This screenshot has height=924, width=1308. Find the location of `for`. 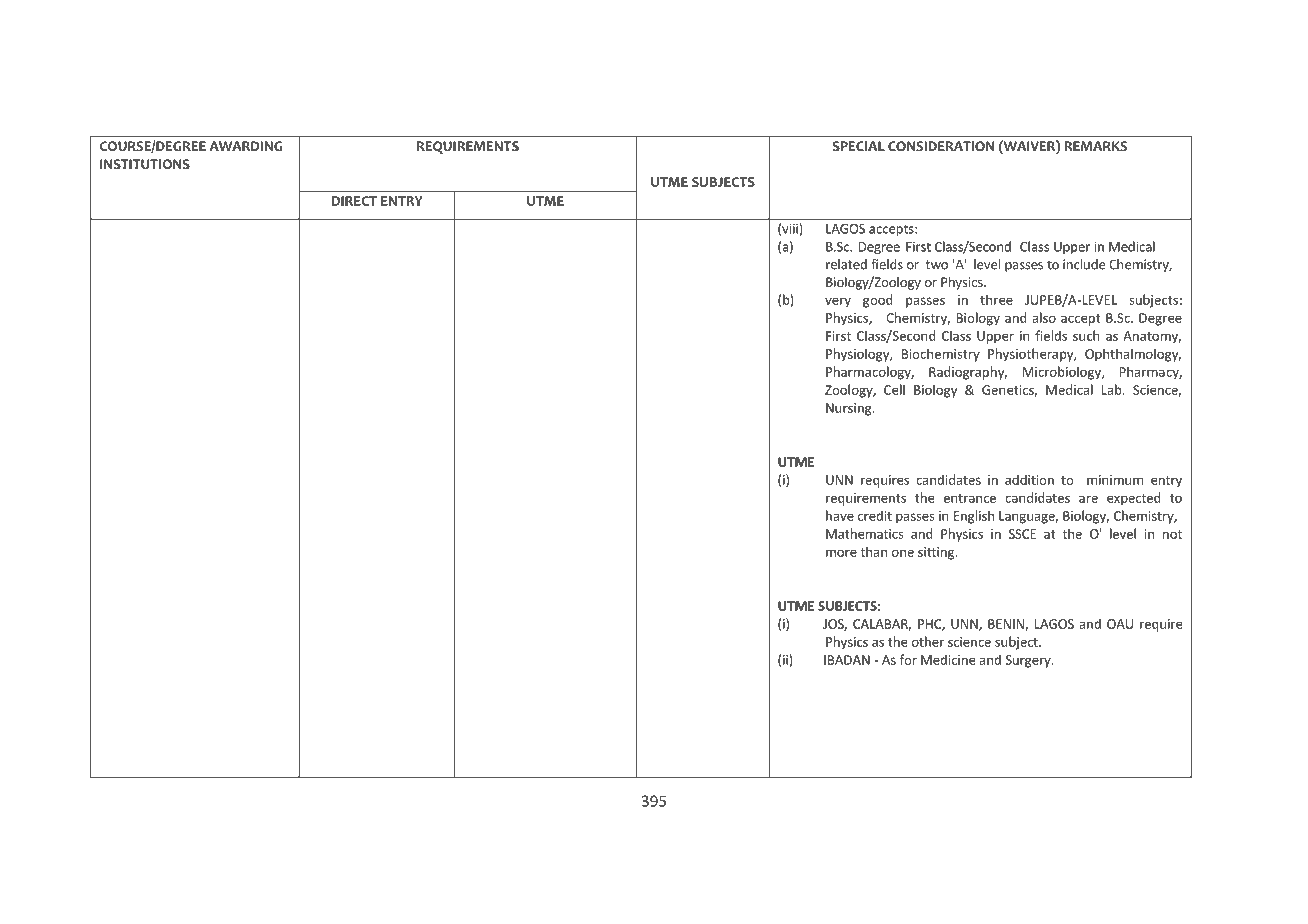

for is located at coordinates (908, 659).
